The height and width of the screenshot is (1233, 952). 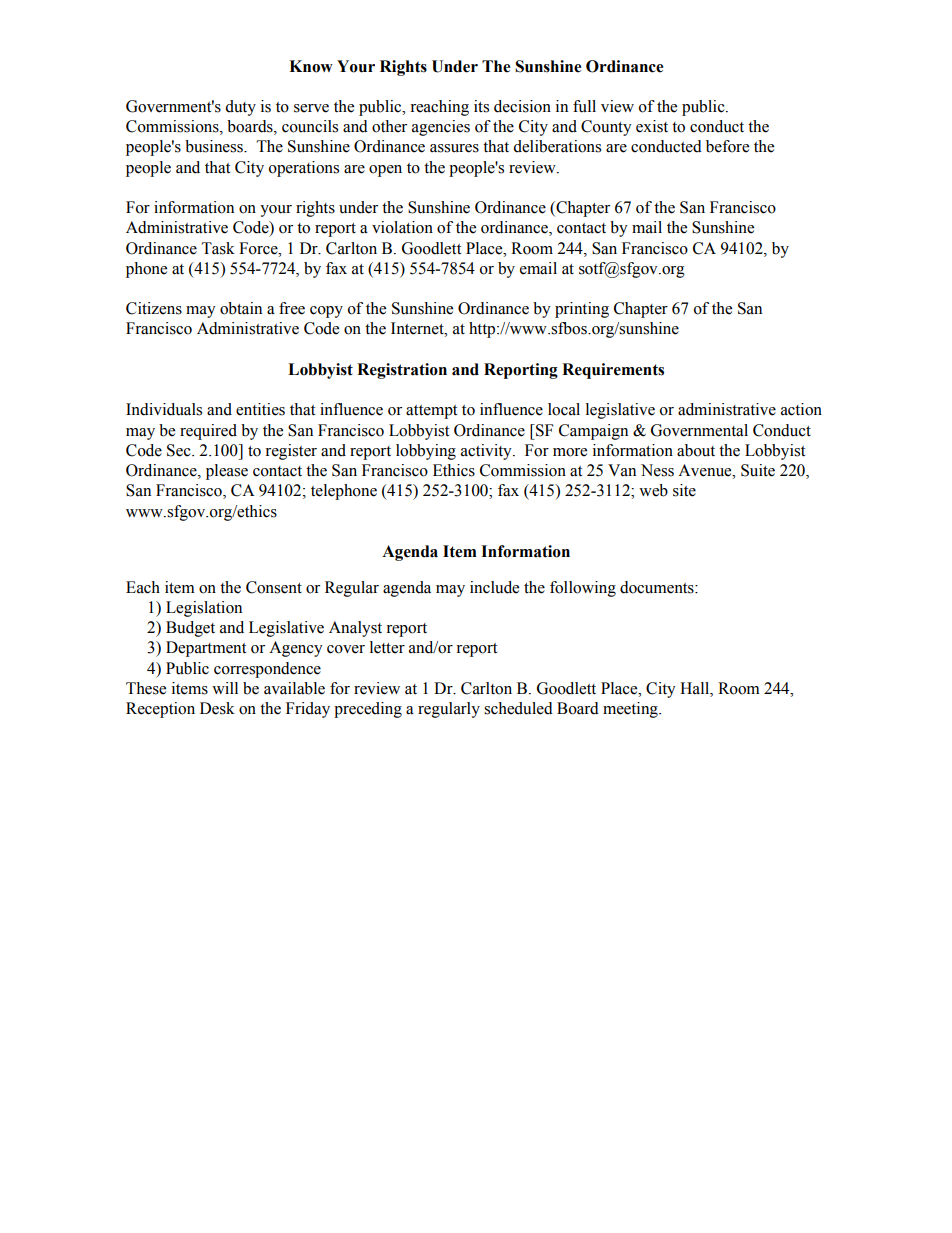 I want to click on site, so click(x=684, y=490).
